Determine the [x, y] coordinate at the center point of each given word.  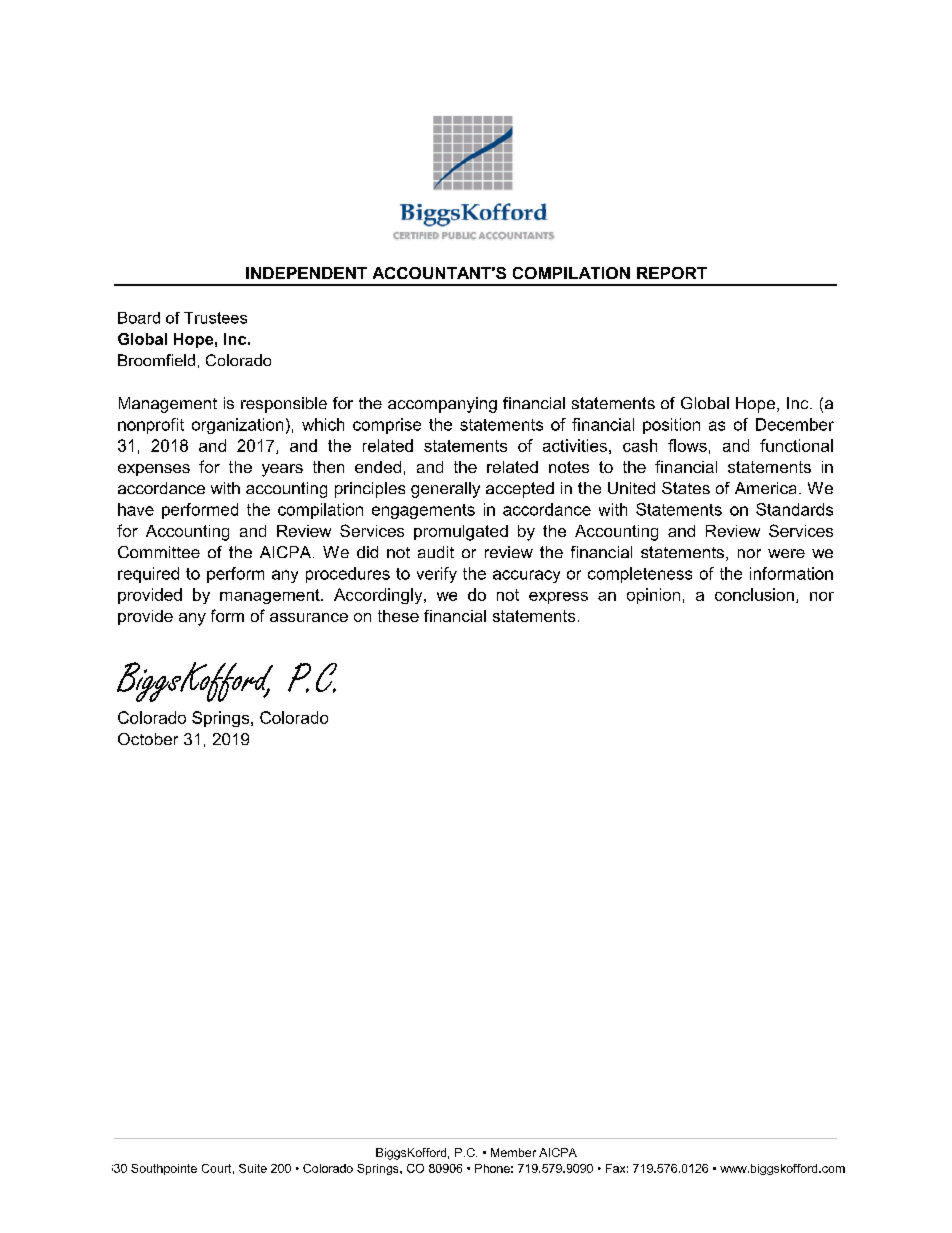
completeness [640, 575]
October [148, 739]
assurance [309, 617]
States [686, 488]
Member [513, 1152]
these [398, 616]
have [136, 509]
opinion [653, 596]
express [558, 598]
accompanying [442, 405]
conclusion [754, 594]
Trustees [215, 318]
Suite [253, 1168]
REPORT [672, 273]
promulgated [461, 533]
